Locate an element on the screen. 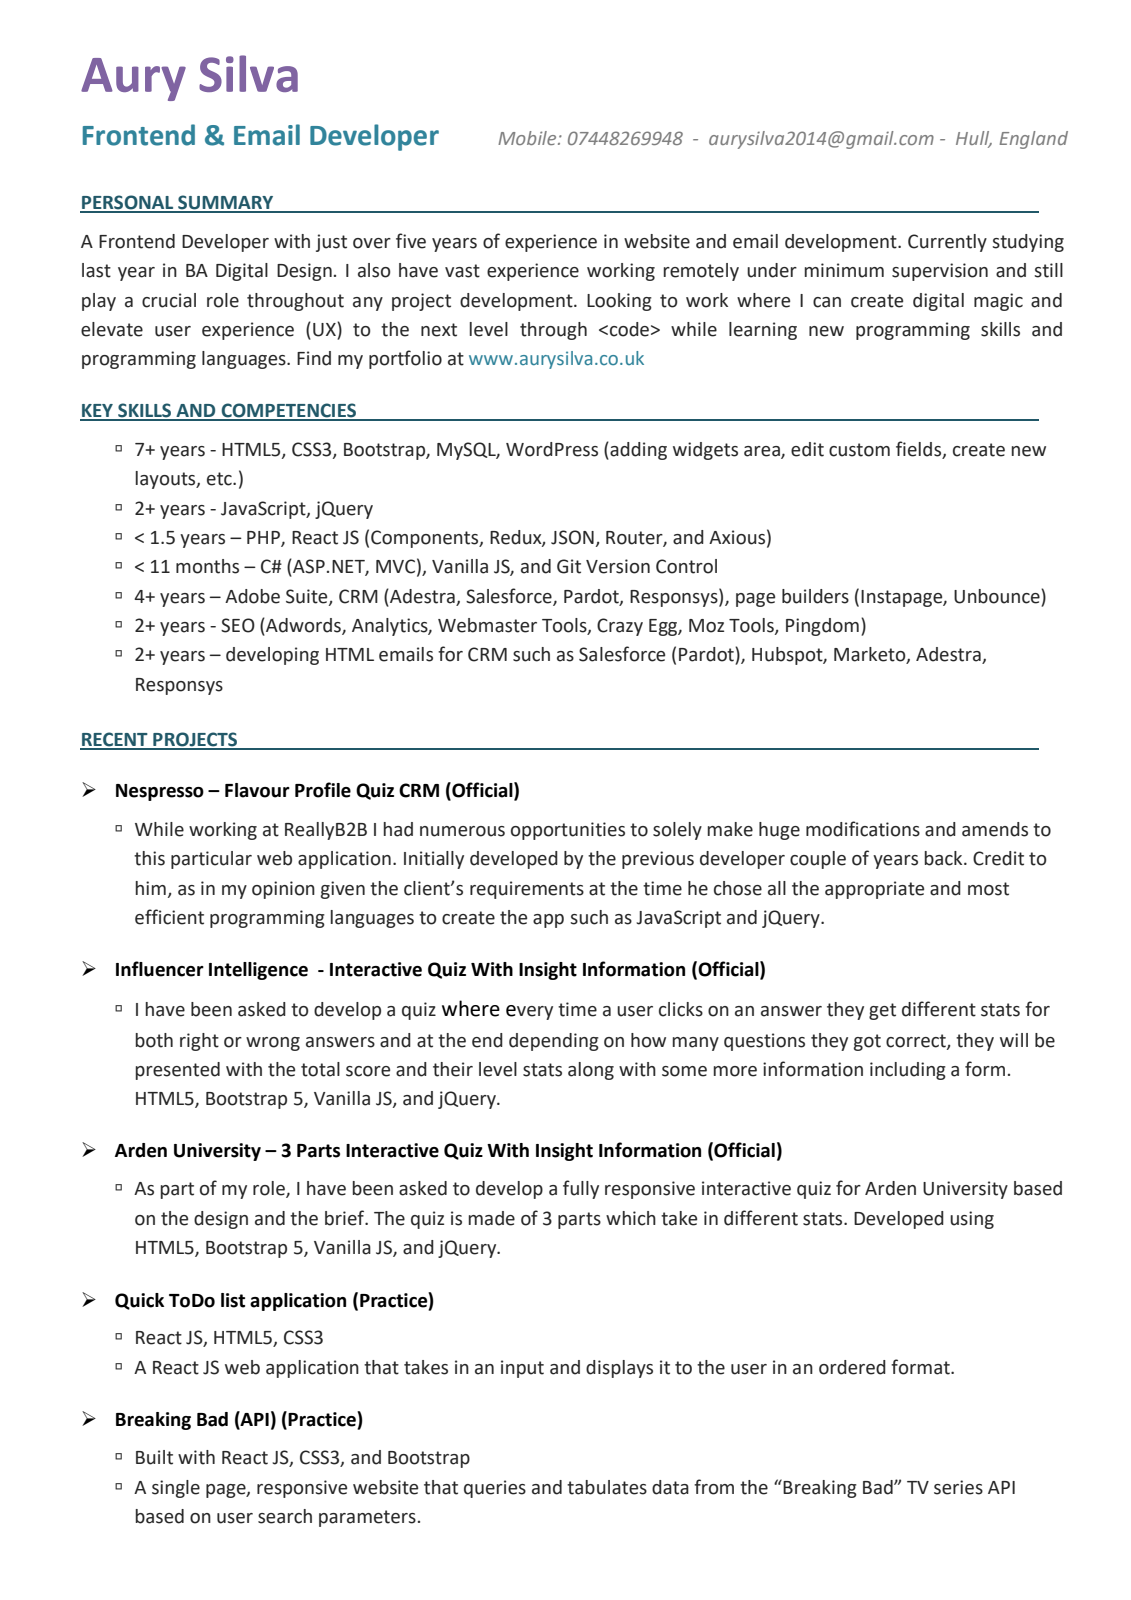  back is located at coordinates (945, 858).
